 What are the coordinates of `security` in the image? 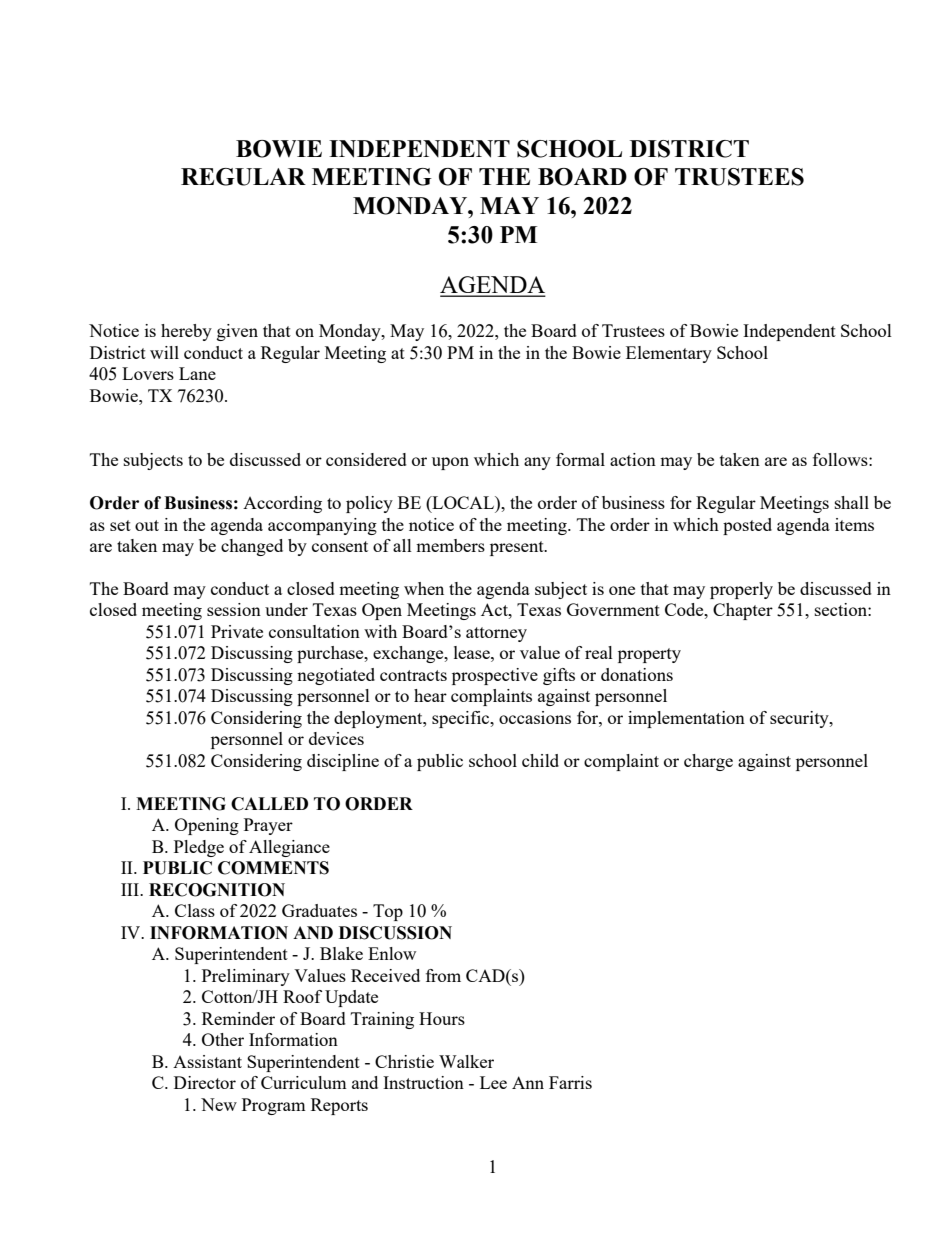 It's located at (800, 719).
